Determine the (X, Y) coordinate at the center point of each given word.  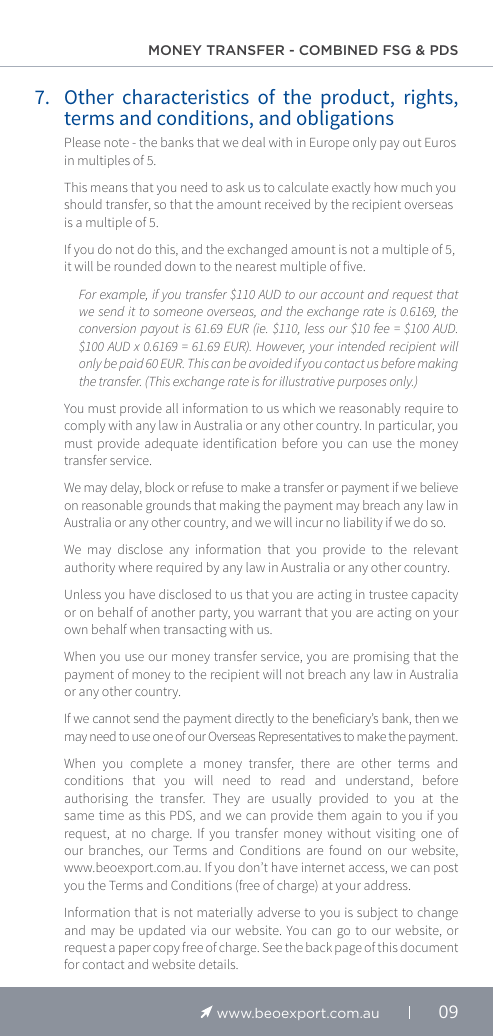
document (429, 947)
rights (430, 99)
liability (363, 523)
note (117, 143)
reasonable (112, 505)
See (272, 947)
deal (253, 142)
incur (309, 522)
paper (135, 950)
